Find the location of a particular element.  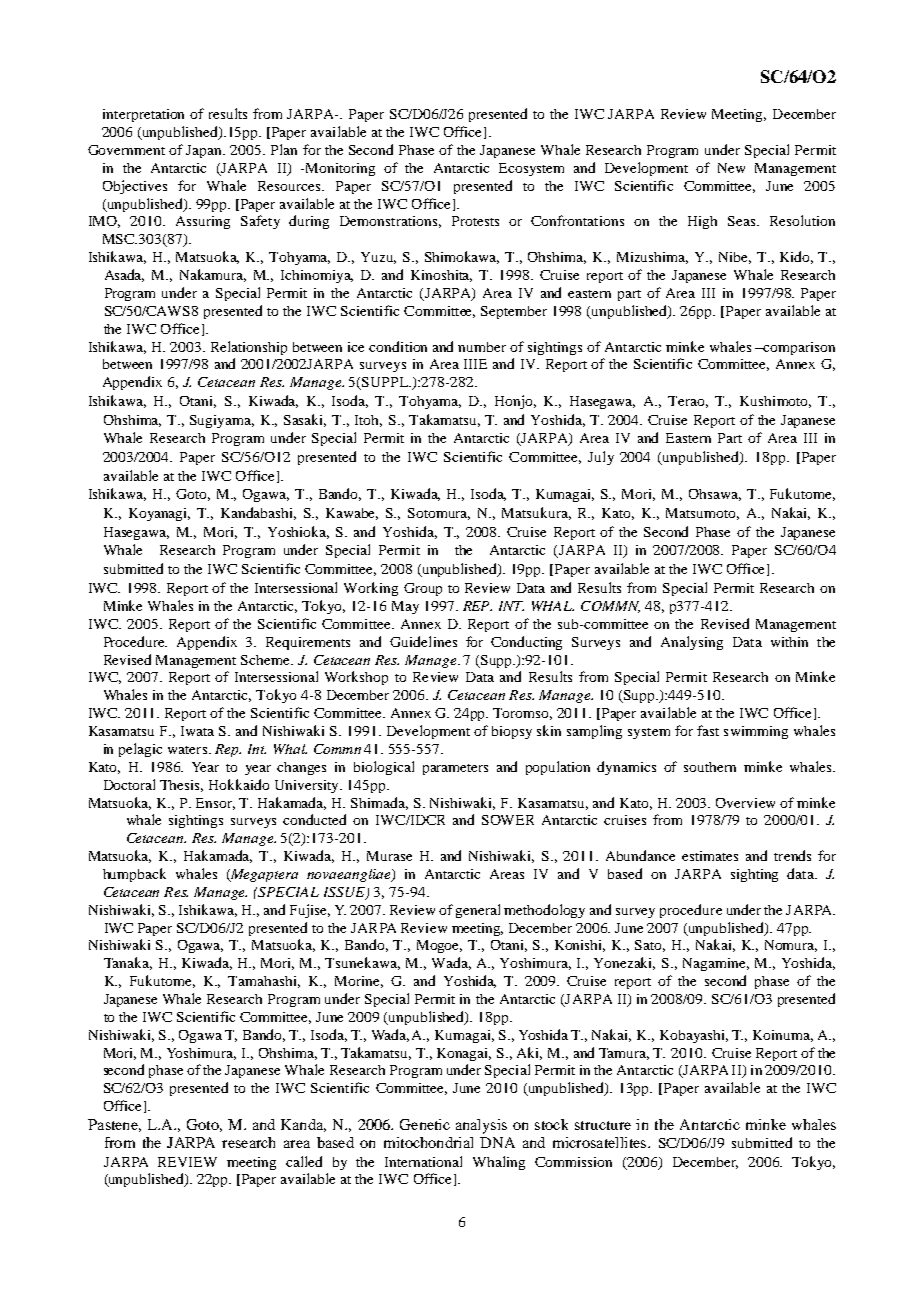

Protests is located at coordinates (475, 221).
